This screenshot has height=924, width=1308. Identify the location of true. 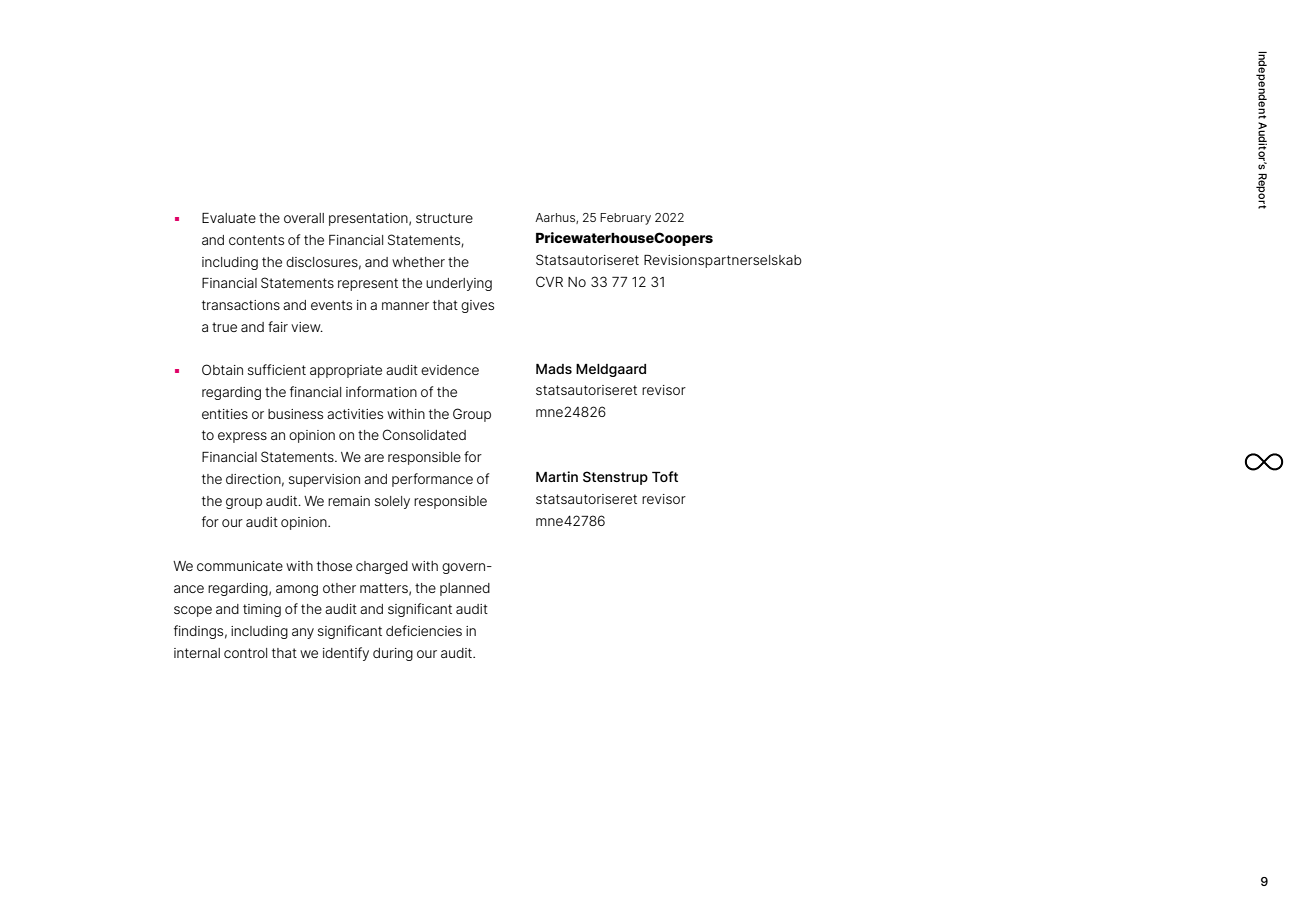
(224, 327).
